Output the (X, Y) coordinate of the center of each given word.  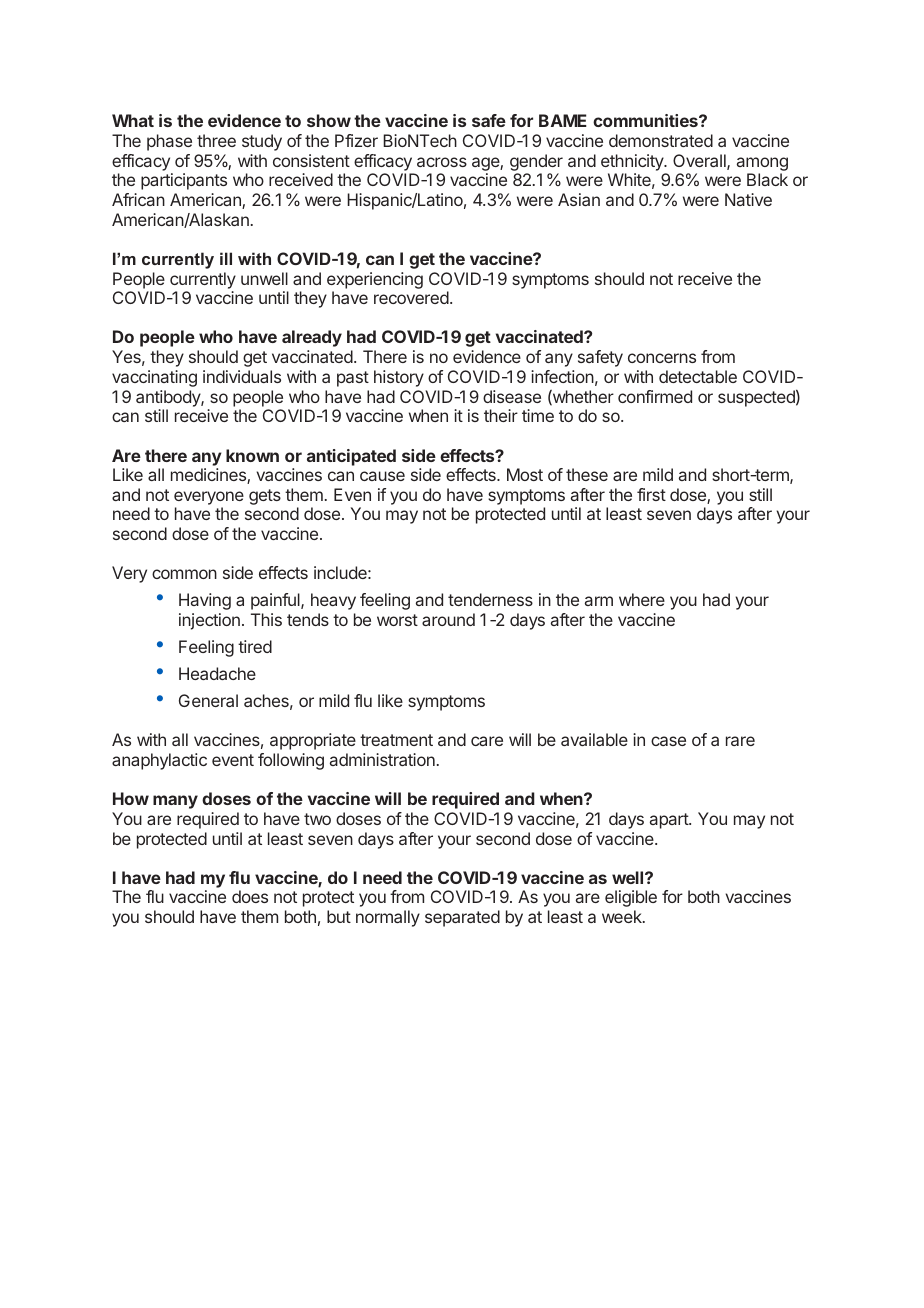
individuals (242, 376)
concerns (662, 358)
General (208, 700)
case (668, 741)
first (651, 494)
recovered (411, 297)
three (216, 140)
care (487, 741)
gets (265, 497)
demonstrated (661, 140)
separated (462, 918)
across (442, 162)
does (250, 896)
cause (382, 476)
